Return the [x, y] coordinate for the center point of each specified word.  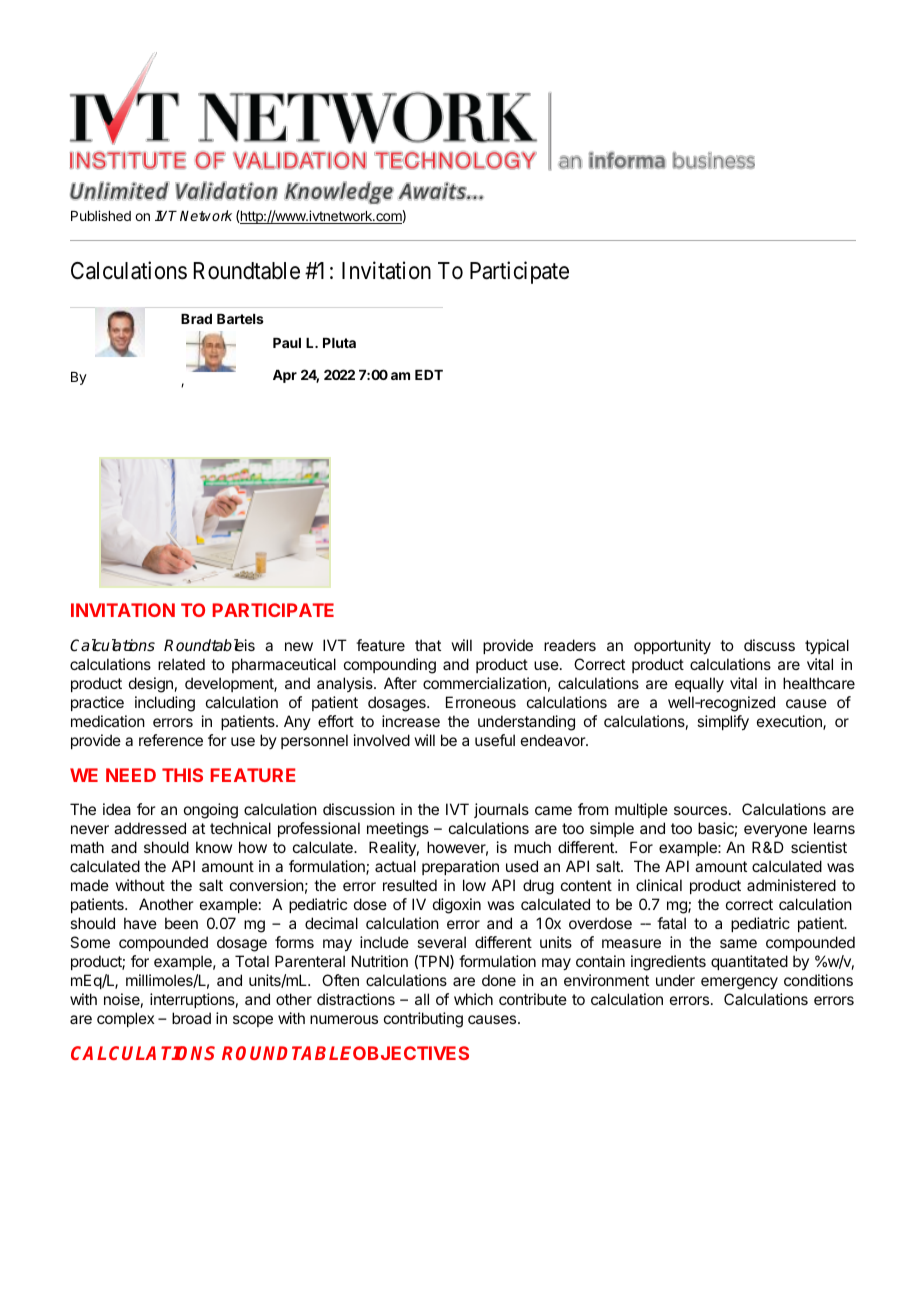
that [428, 645]
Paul [287, 343]
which [473, 999]
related [181, 664]
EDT [429, 375]
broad [191, 1018]
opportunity [672, 647]
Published [101, 215]
